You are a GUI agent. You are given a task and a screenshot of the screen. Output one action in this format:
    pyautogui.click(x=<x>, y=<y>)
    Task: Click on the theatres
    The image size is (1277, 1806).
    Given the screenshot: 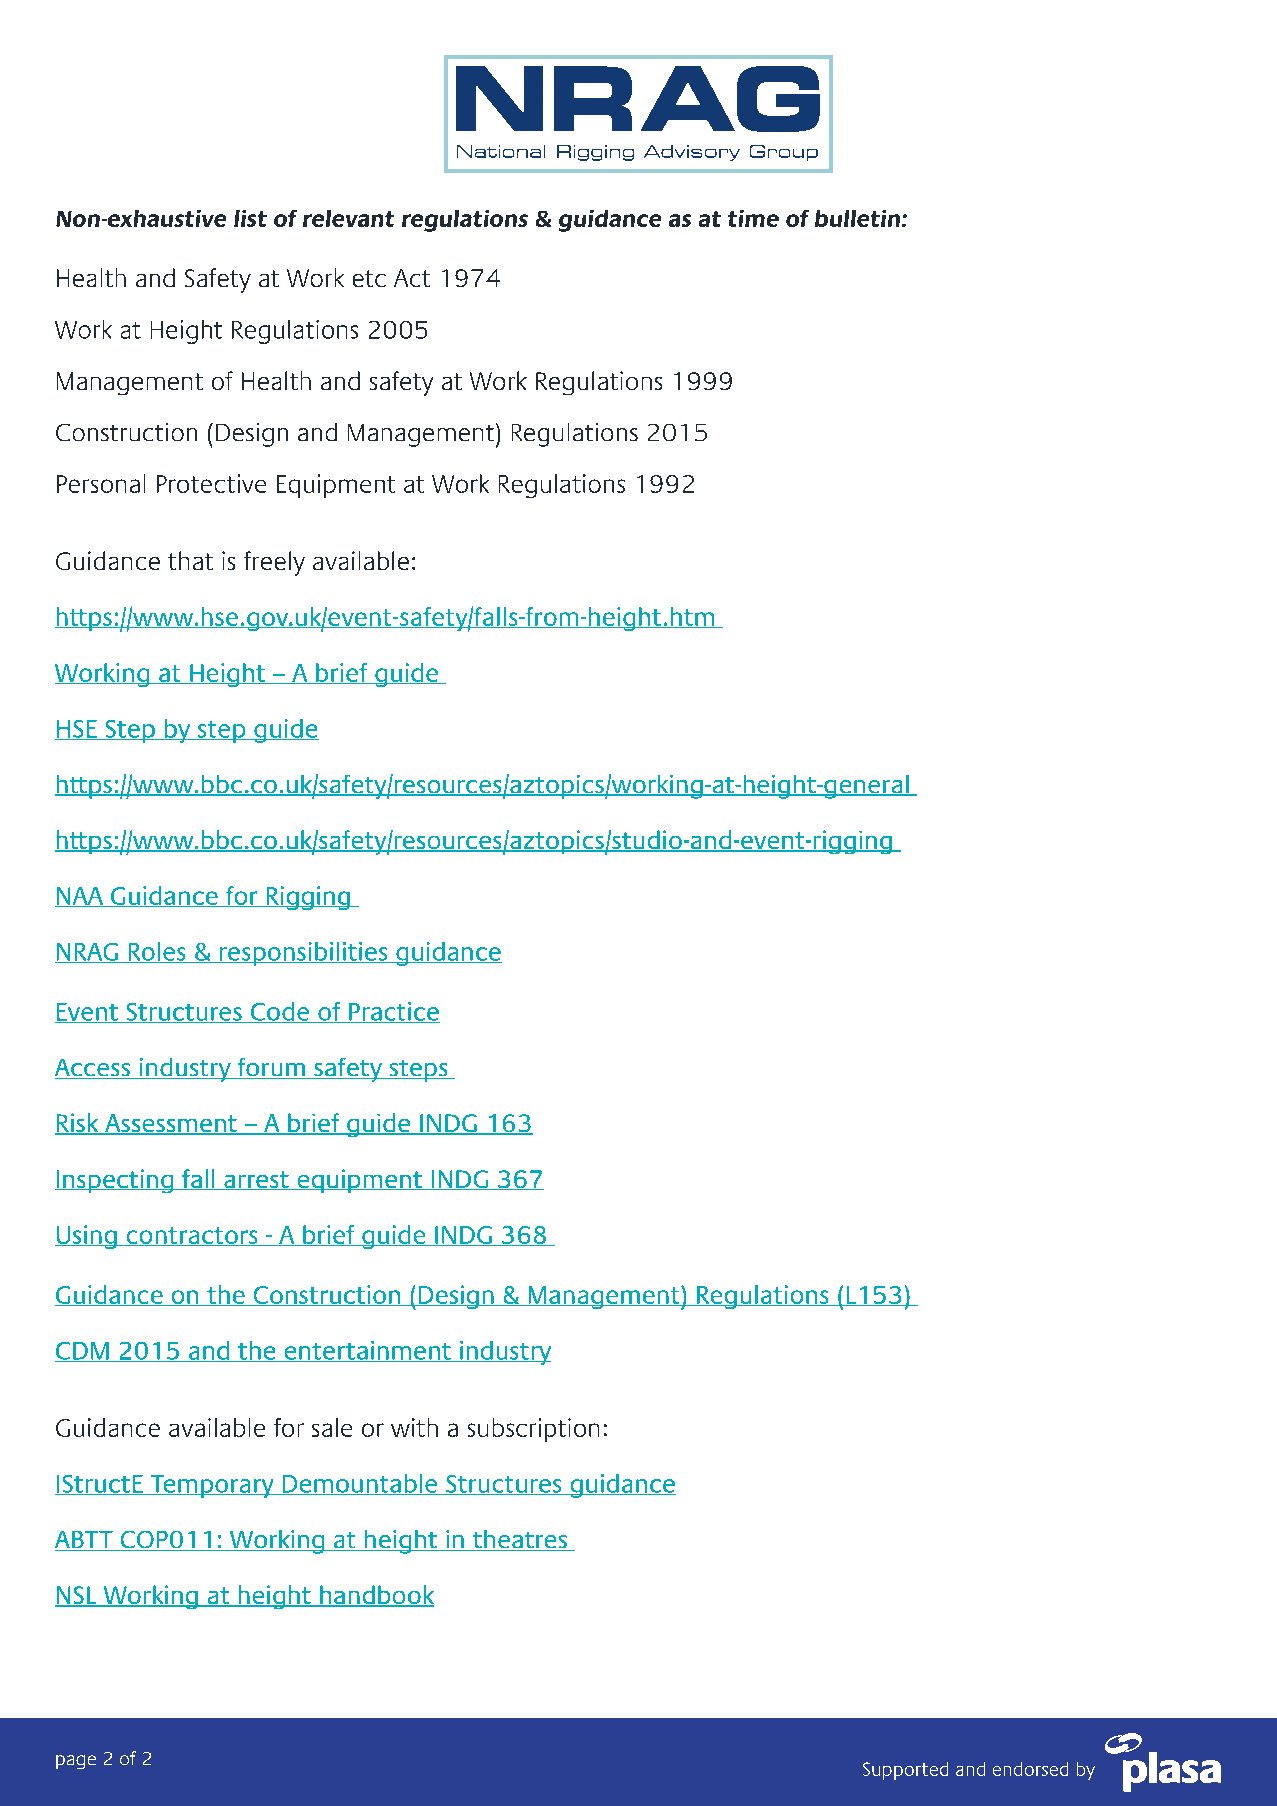 What is the action you would take?
    pyautogui.click(x=519, y=1540)
